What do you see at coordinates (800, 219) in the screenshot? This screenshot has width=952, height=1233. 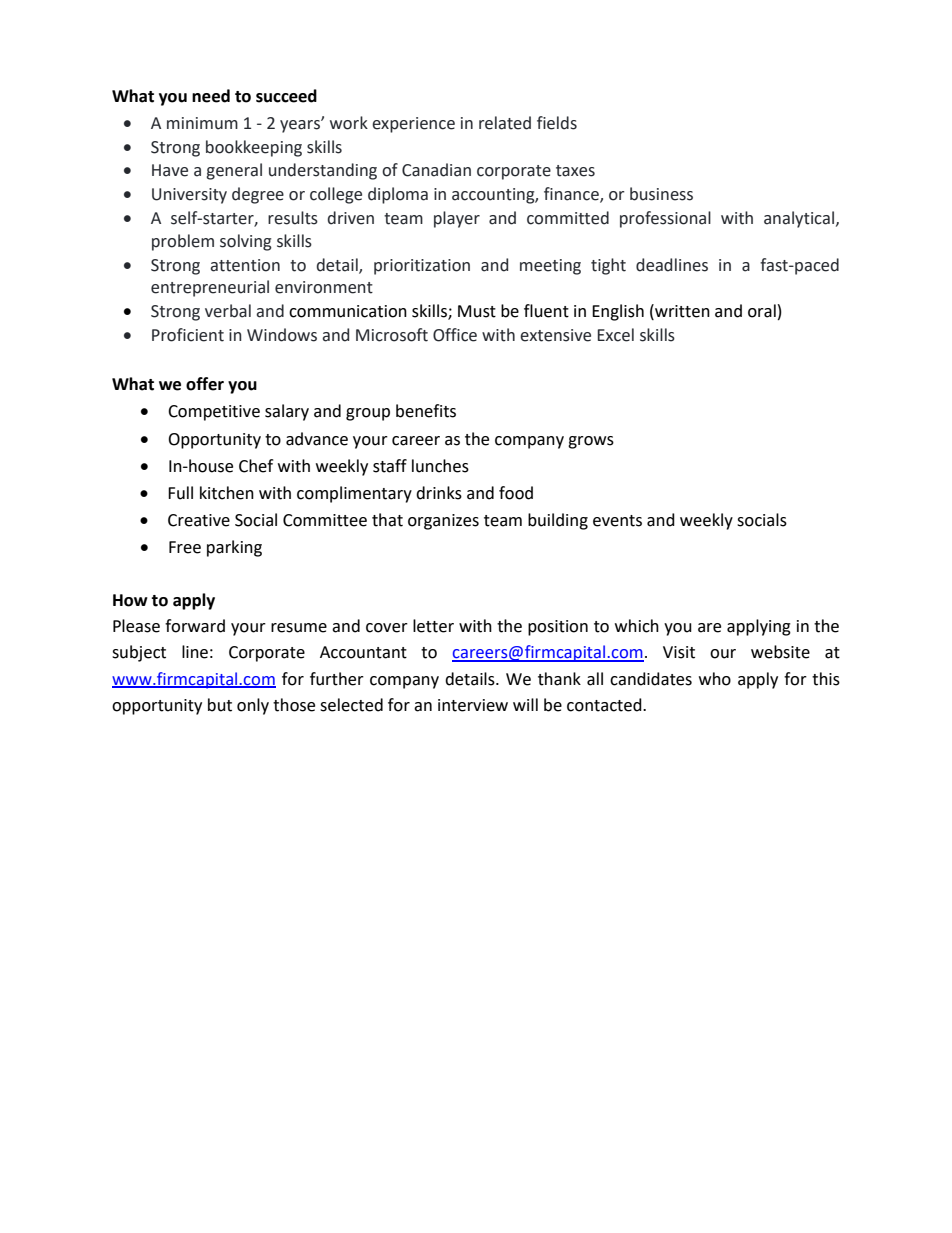 I see `analytical` at bounding box center [800, 219].
